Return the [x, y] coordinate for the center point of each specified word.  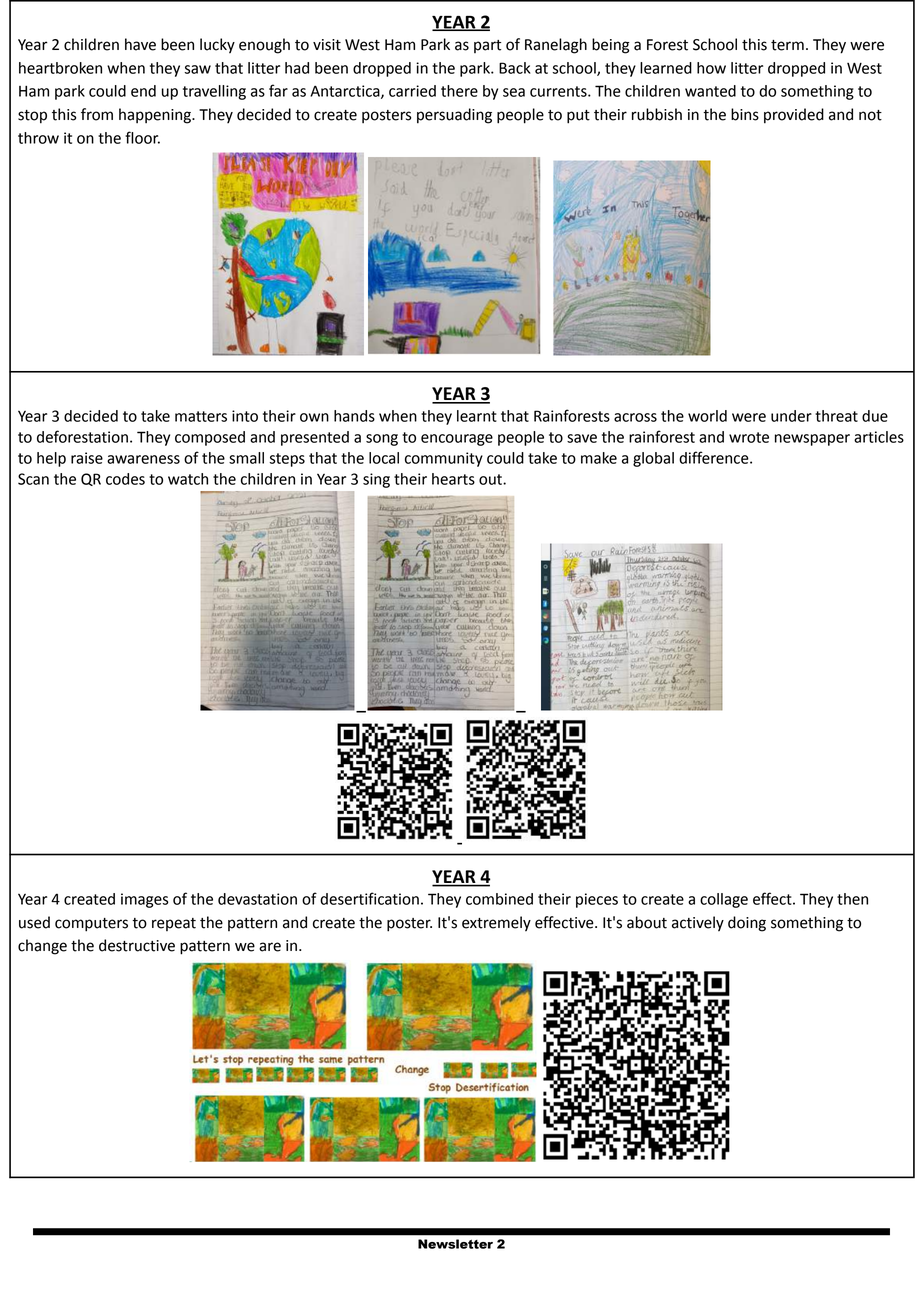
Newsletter [455, 1244]
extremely [496, 924]
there [459, 91]
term [787, 45]
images [145, 900]
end [143, 91]
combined [499, 899]
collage [724, 900]
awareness [143, 459]
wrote [749, 437]
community [444, 459]
